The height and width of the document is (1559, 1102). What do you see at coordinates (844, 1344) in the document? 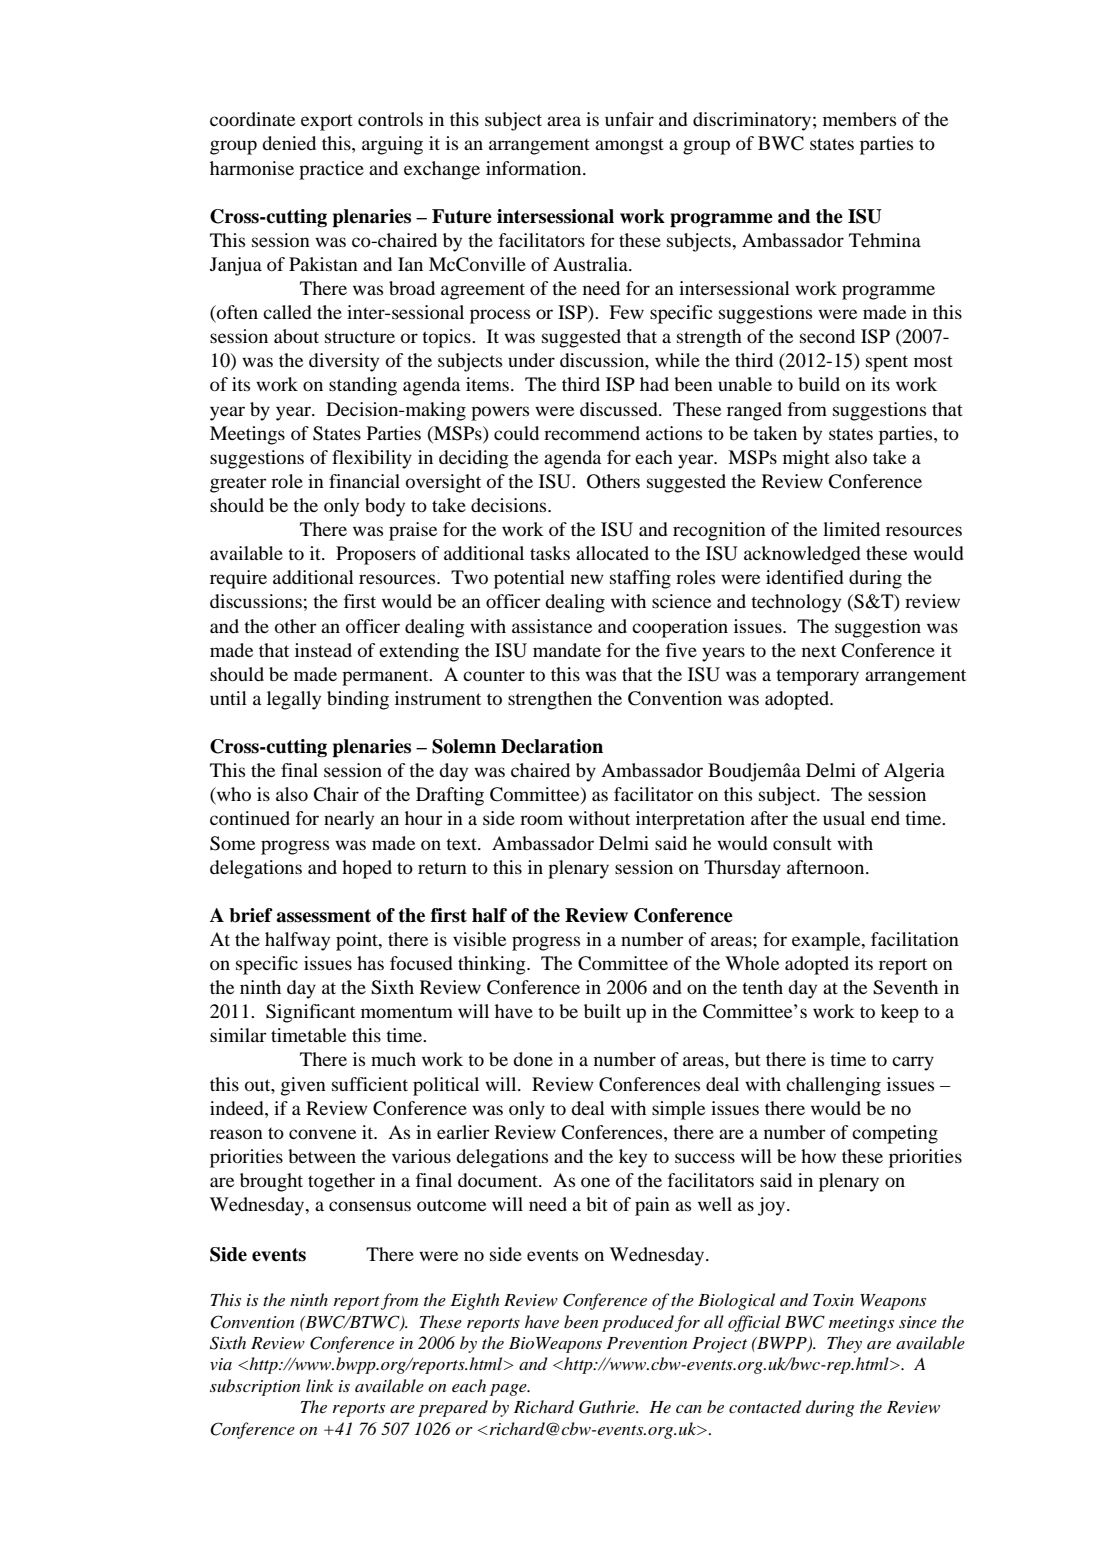
I see `They` at bounding box center [844, 1344].
